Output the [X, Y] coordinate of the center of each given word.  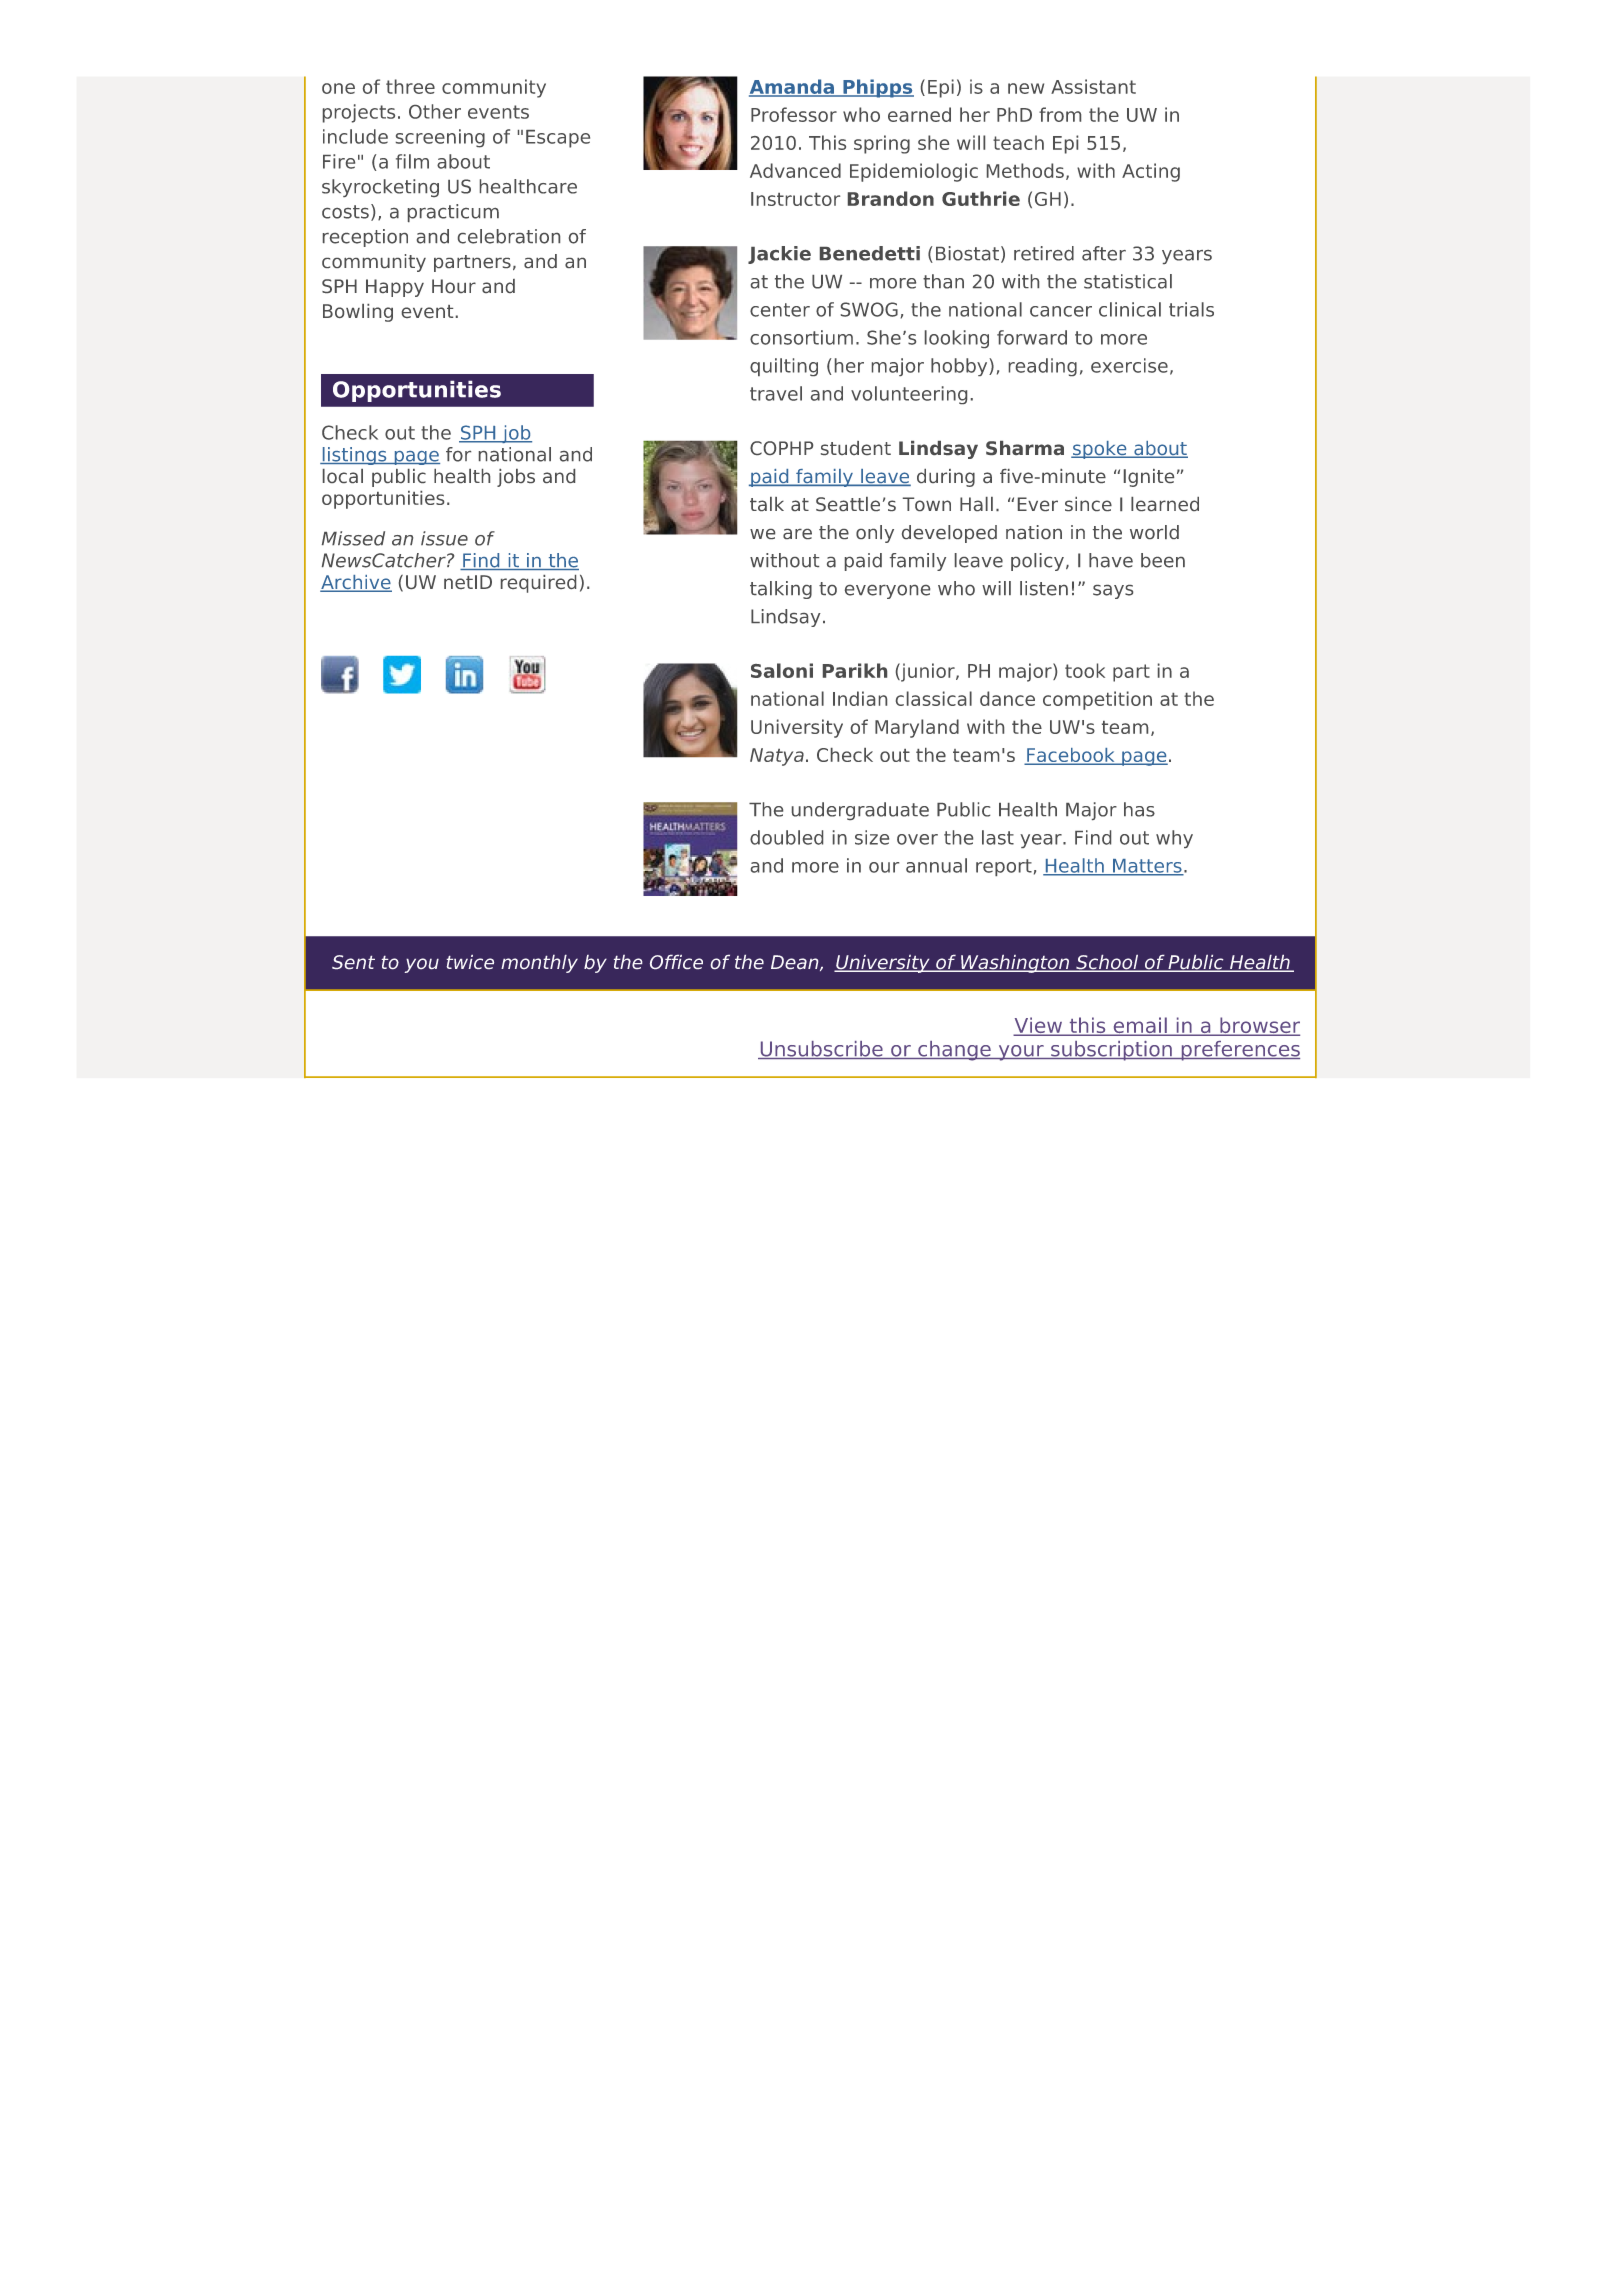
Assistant [1093, 86]
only [875, 534]
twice [470, 962]
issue [444, 538]
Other [435, 111]
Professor [794, 114]
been [1163, 560]
